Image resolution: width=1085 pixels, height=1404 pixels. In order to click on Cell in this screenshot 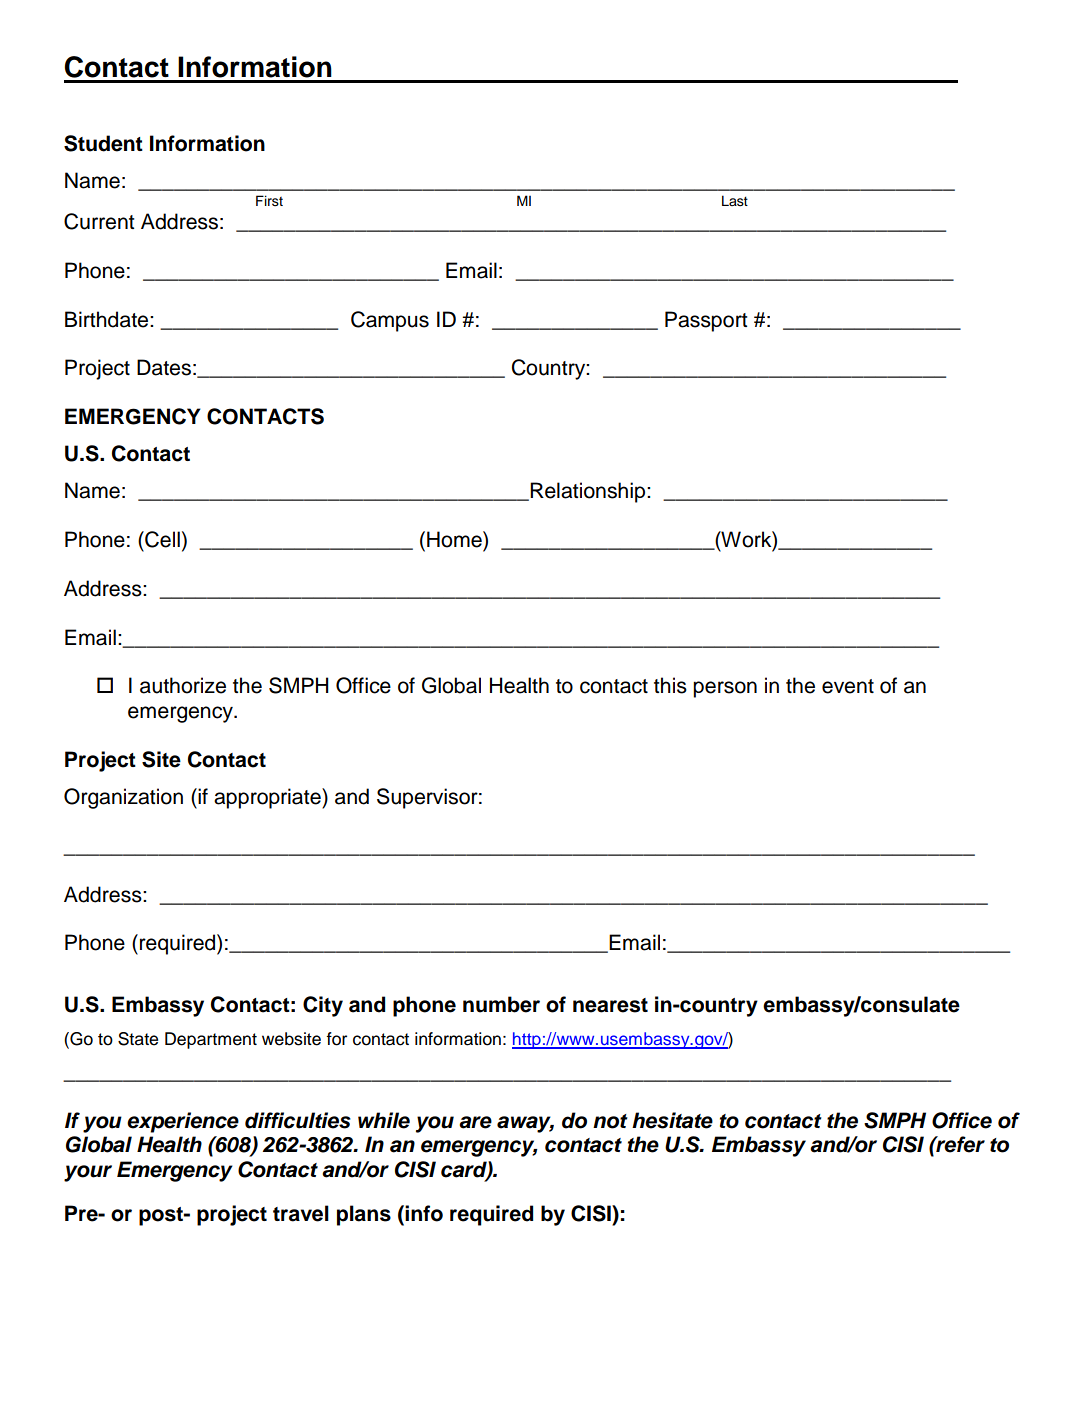, I will do `click(161, 539)`.
